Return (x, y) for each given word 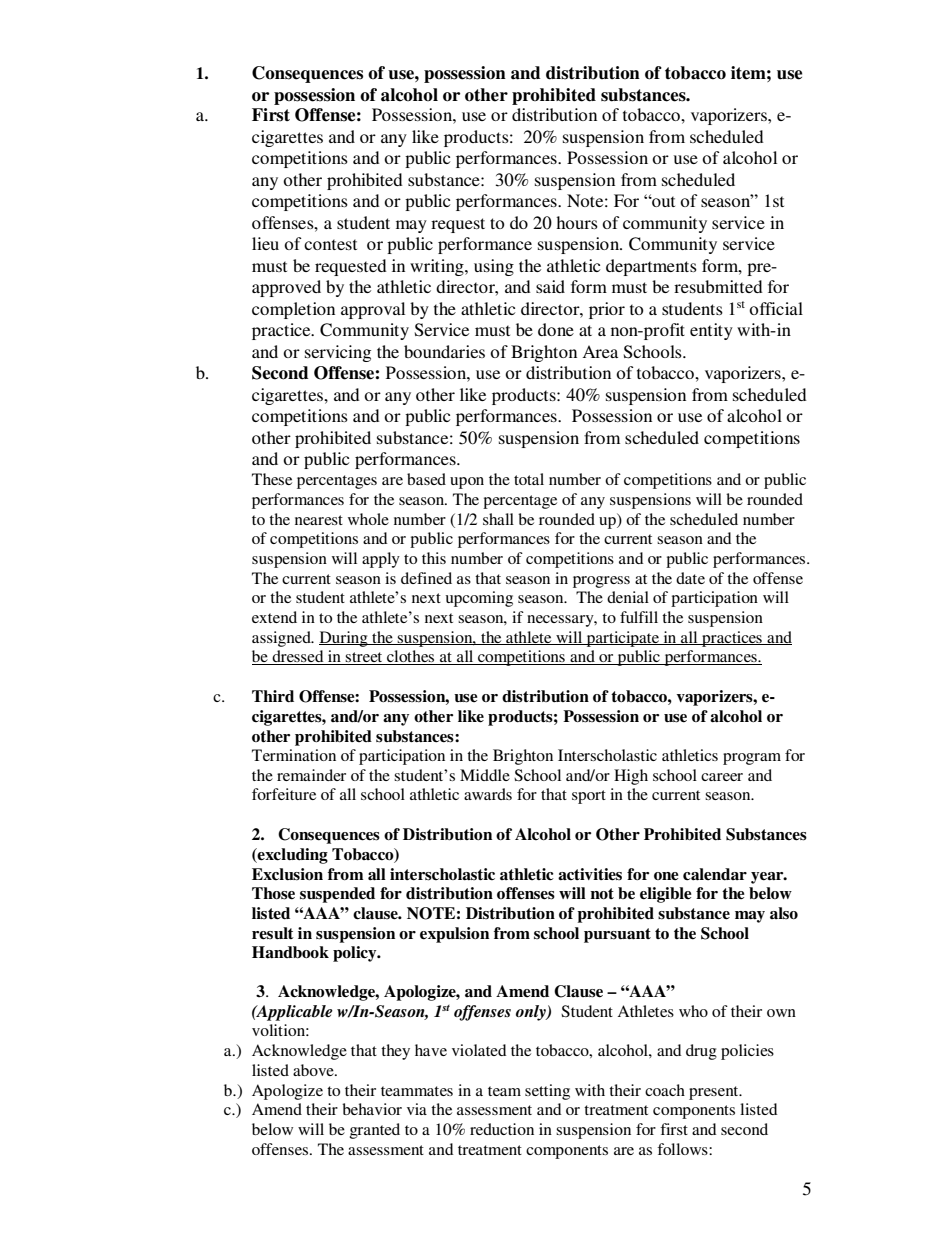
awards (488, 794)
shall (498, 519)
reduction (502, 1129)
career (722, 777)
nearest (319, 520)
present (715, 1093)
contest (330, 244)
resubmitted (718, 286)
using (494, 267)
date (690, 578)
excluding (292, 856)
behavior (372, 1109)
